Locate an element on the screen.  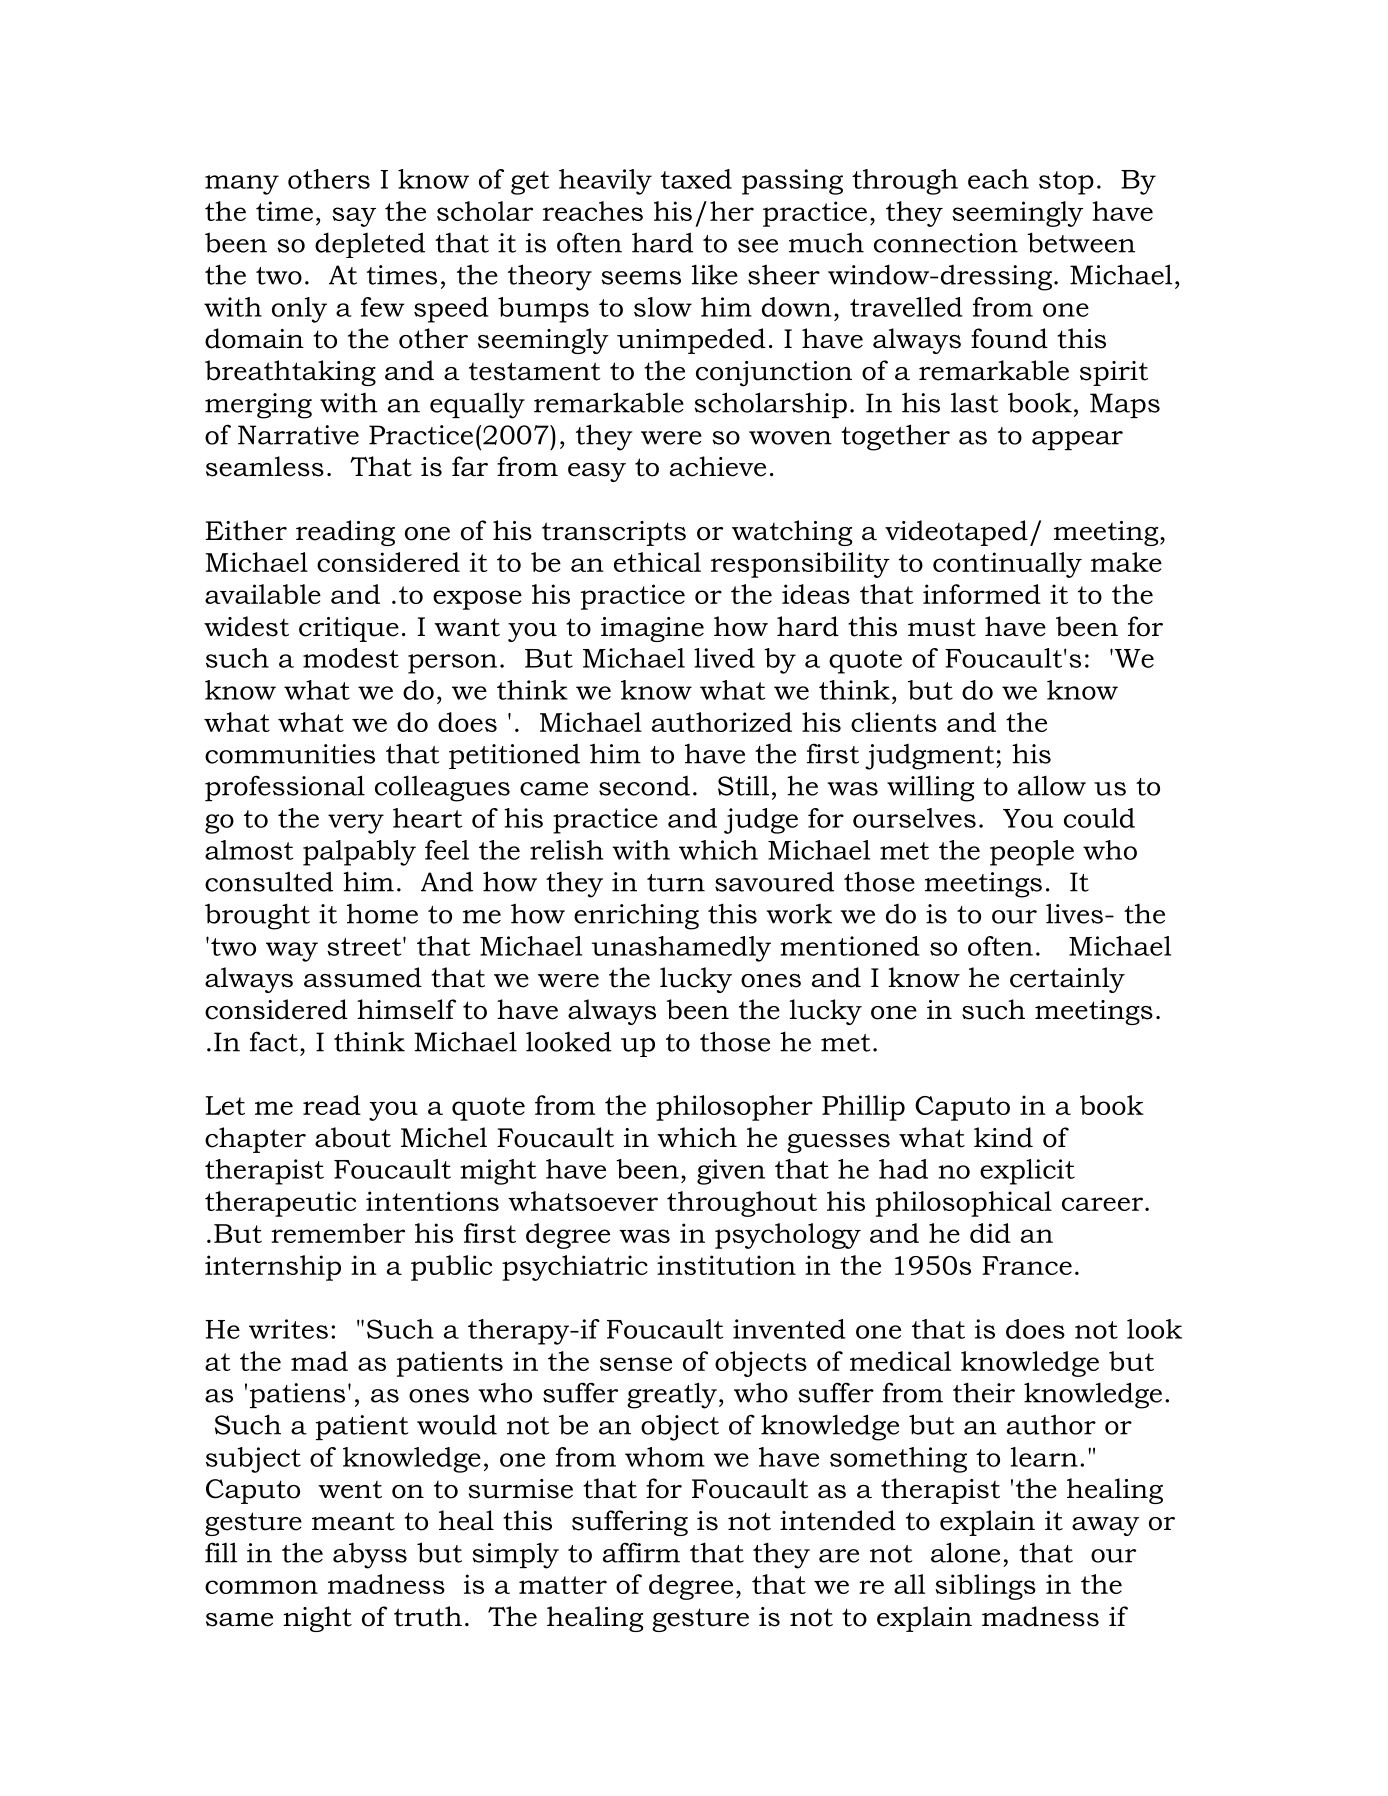
abyss is located at coordinates (370, 1556).
